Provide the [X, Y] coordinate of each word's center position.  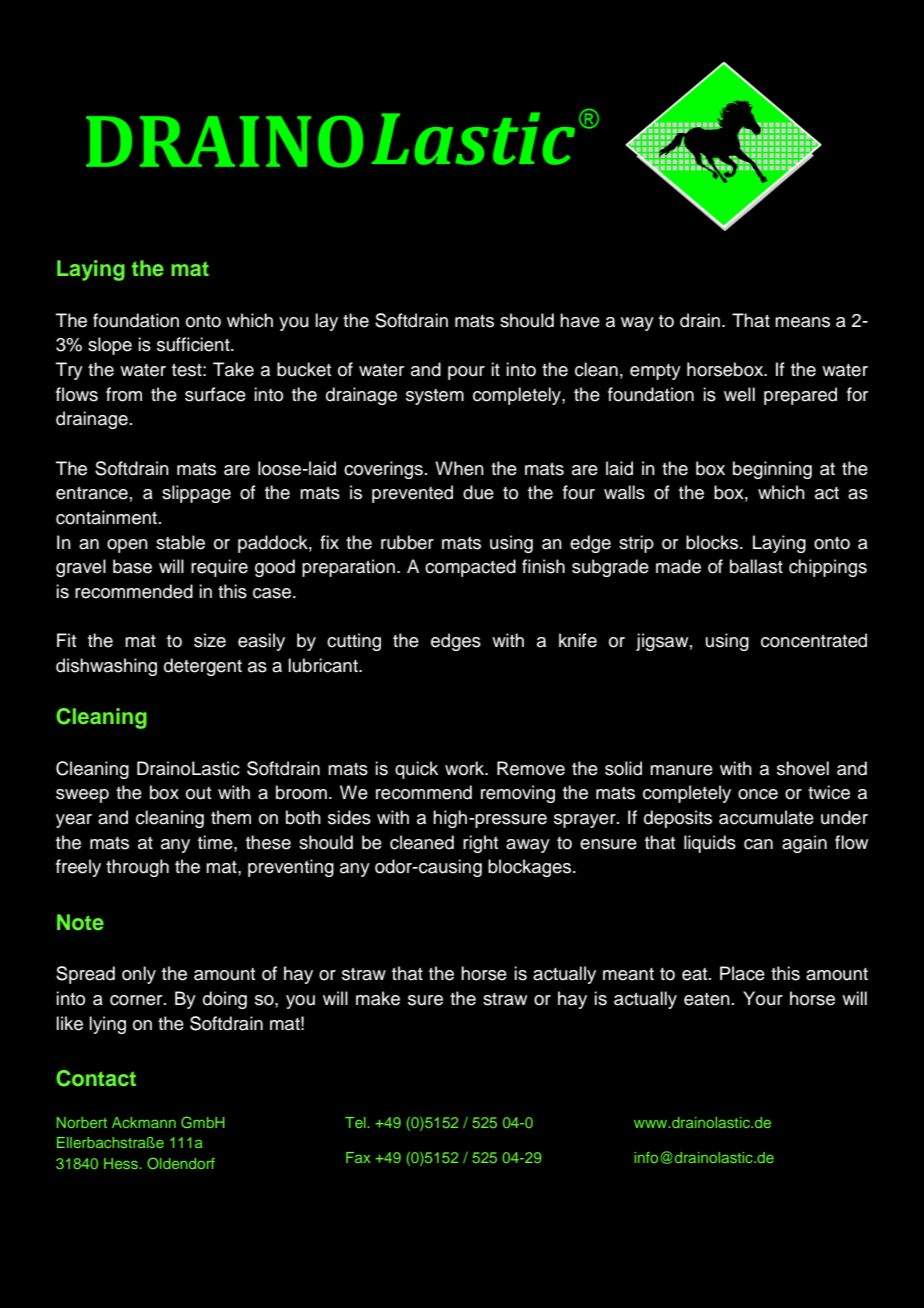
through [137, 868]
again [804, 844]
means [802, 322]
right [480, 844]
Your [763, 998]
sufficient [194, 344]
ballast [756, 566]
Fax [358, 1157]
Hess [122, 1163]
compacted [470, 568]
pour [466, 373]
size [210, 640]
